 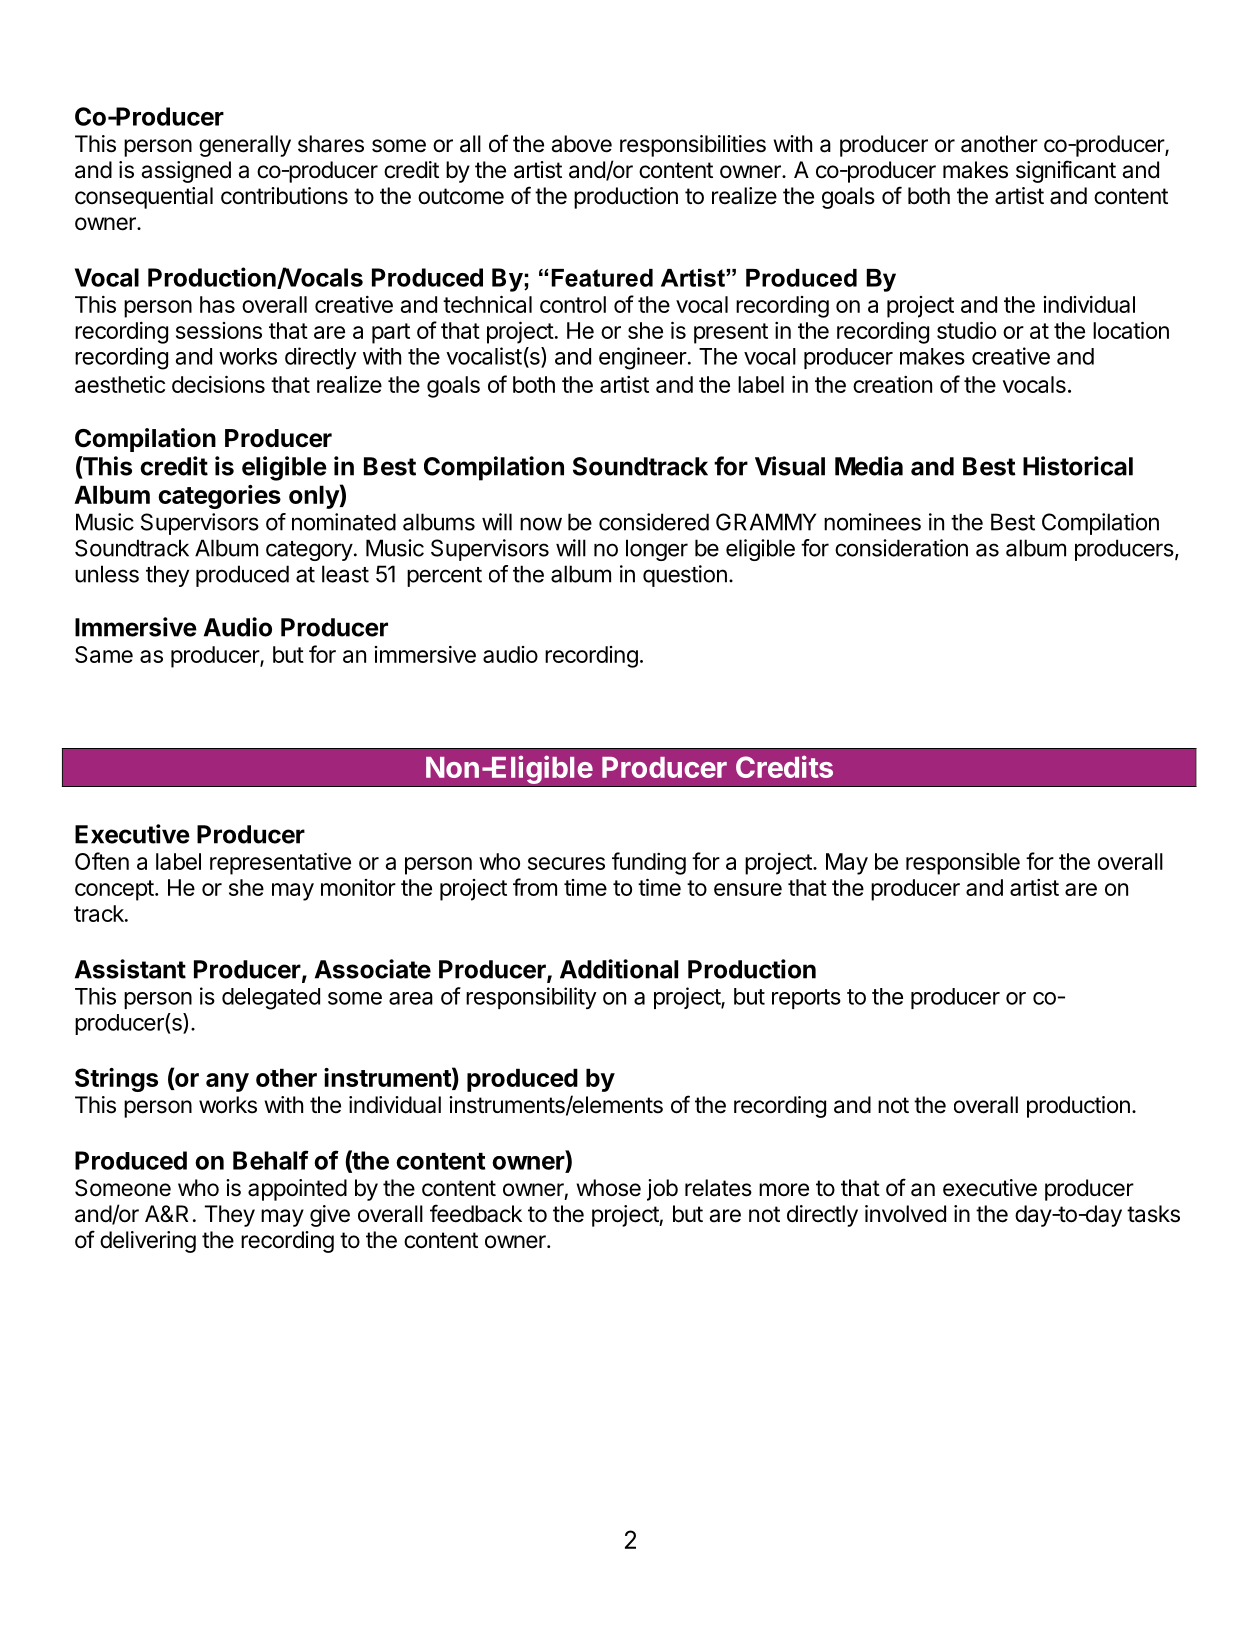 I want to click on significant, so click(x=1066, y=171).
